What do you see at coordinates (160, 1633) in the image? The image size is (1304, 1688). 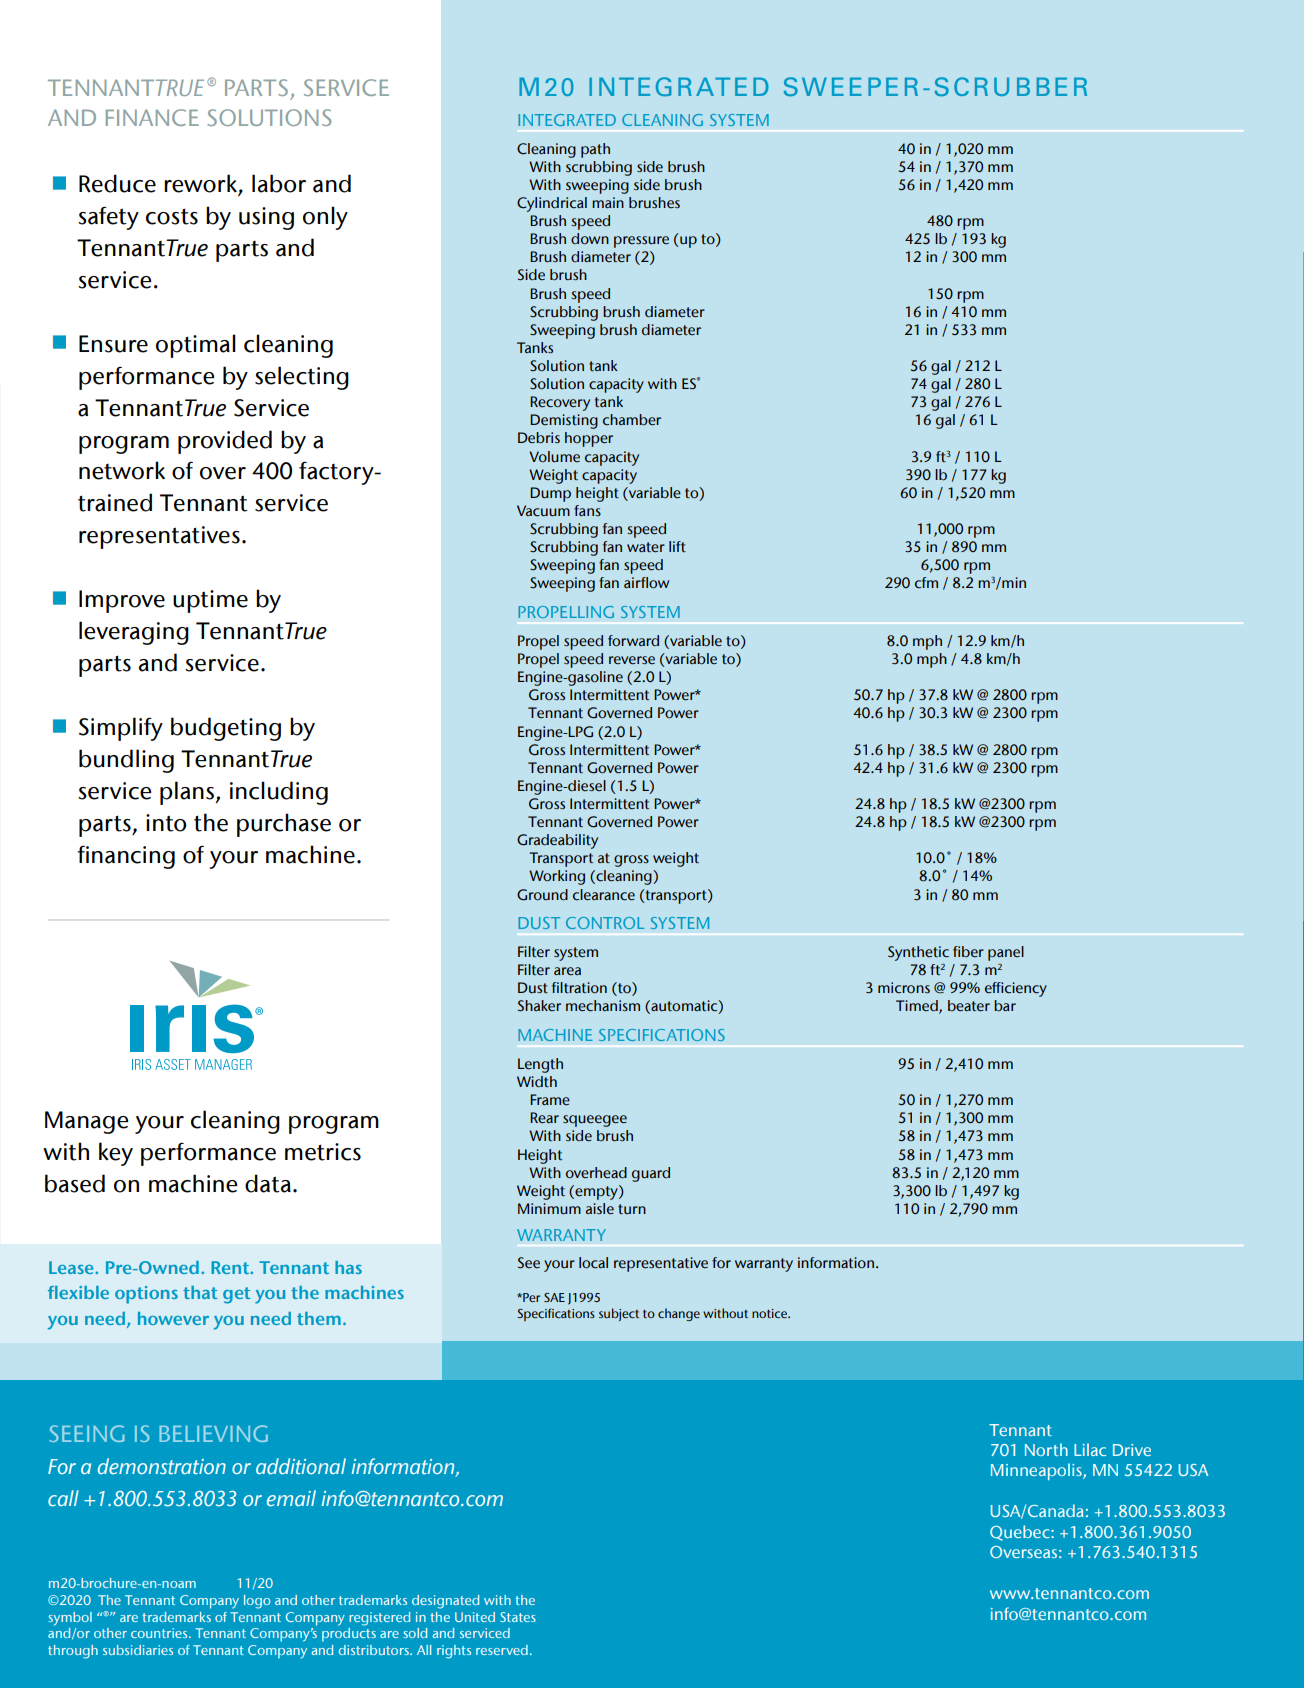 I see `countries` at bounding box center [160, 1633].
